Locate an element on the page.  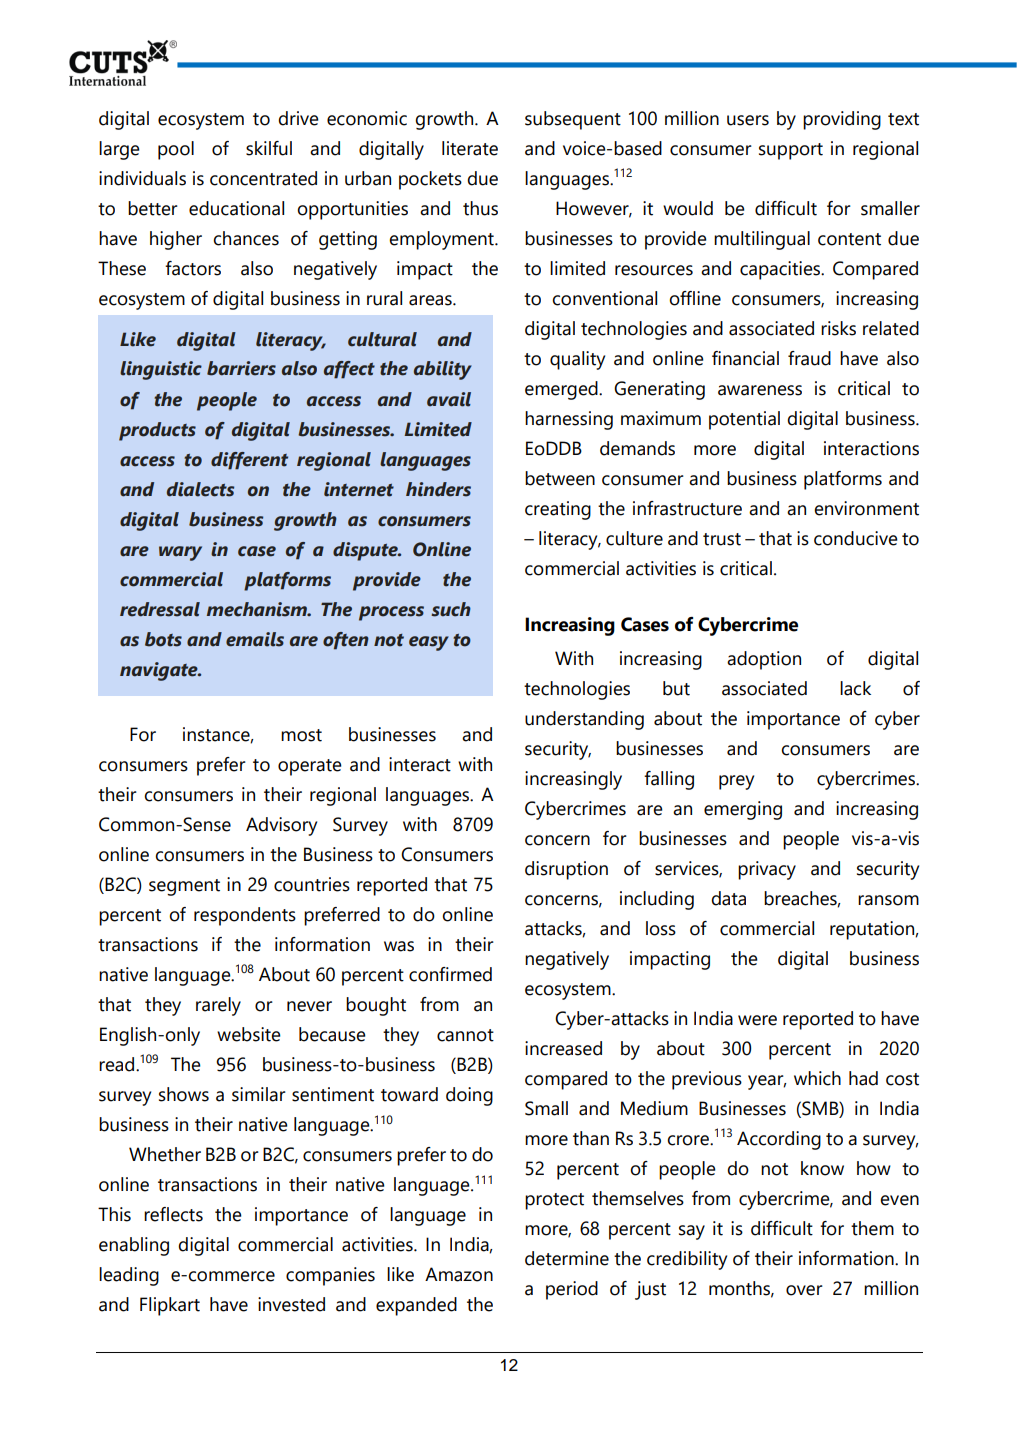
confirmed is located at coordinates (450, 974).
